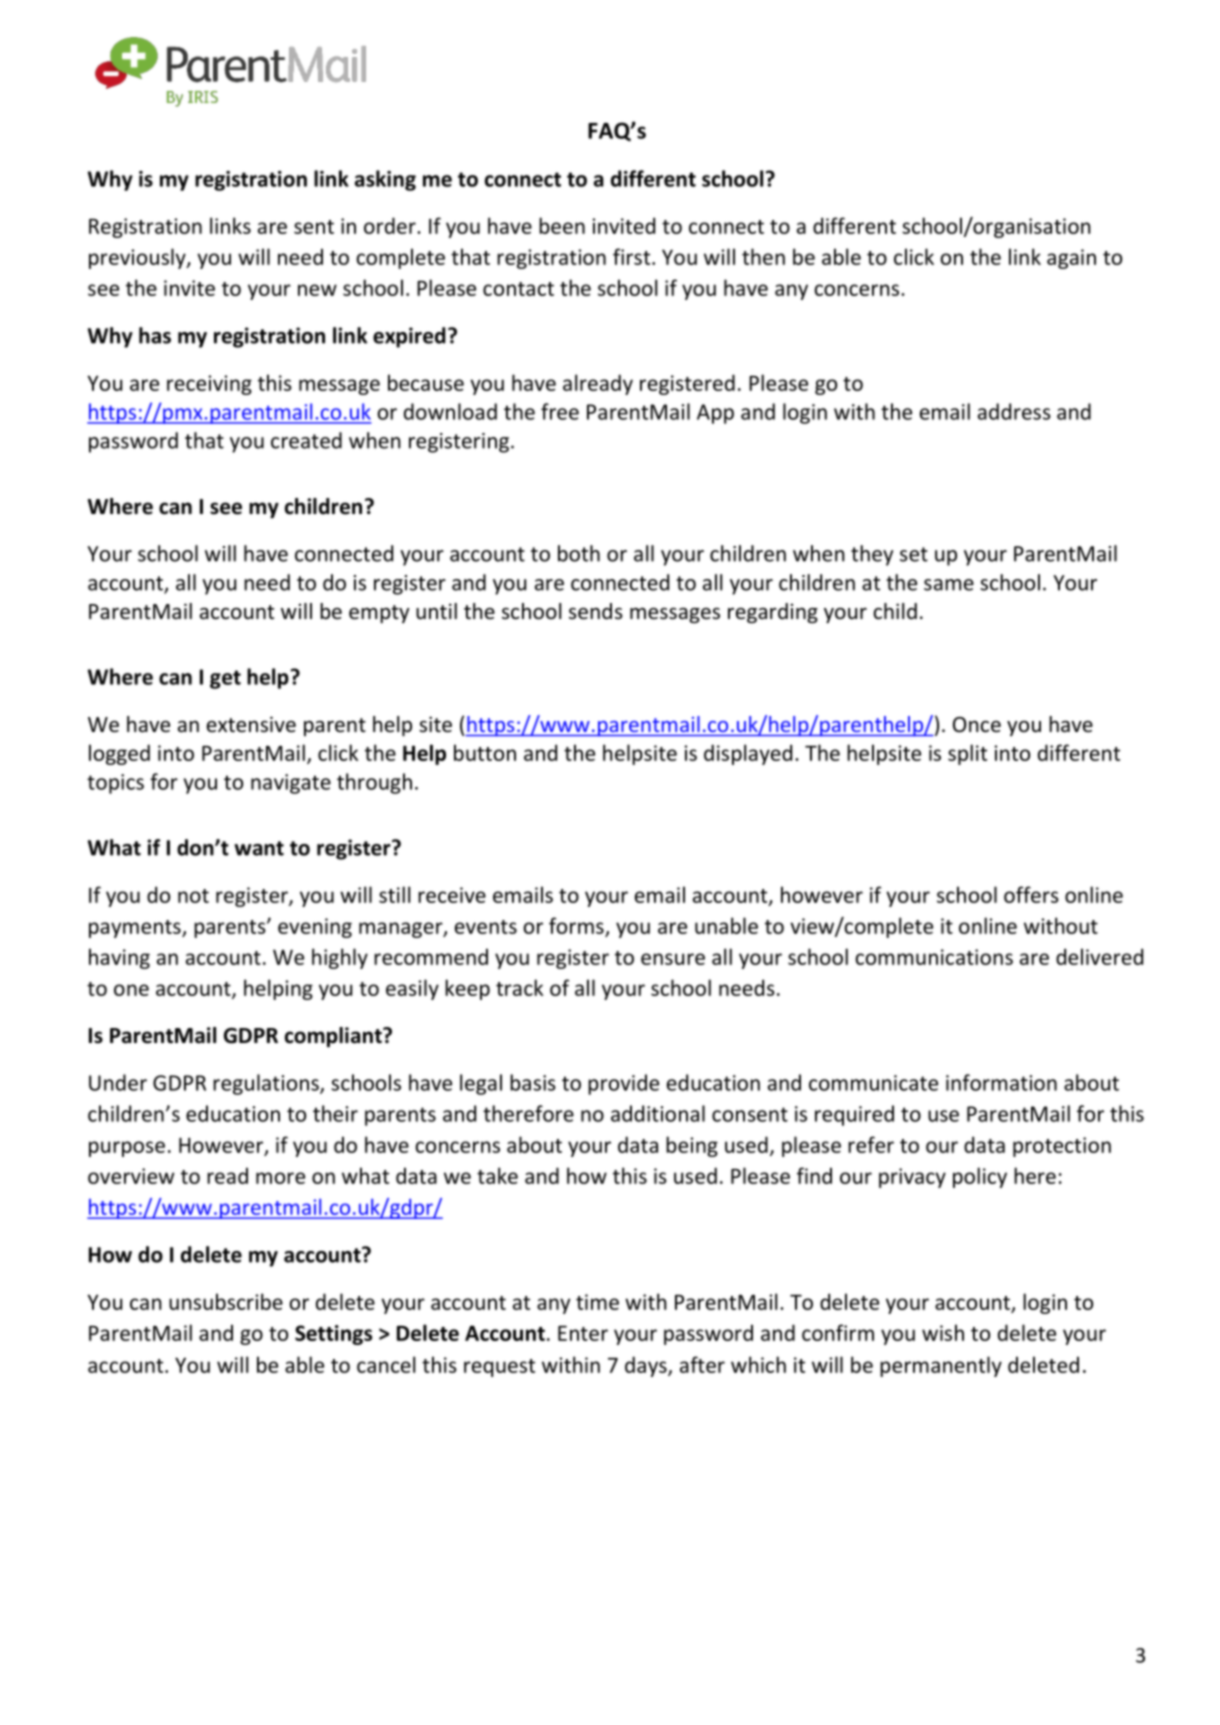 The height and width of the screenshot is (1725, 1220). What do you see at coordinates (291, 784) in the screenshot?
I see `navigate` at bounding box center [291, 784].
